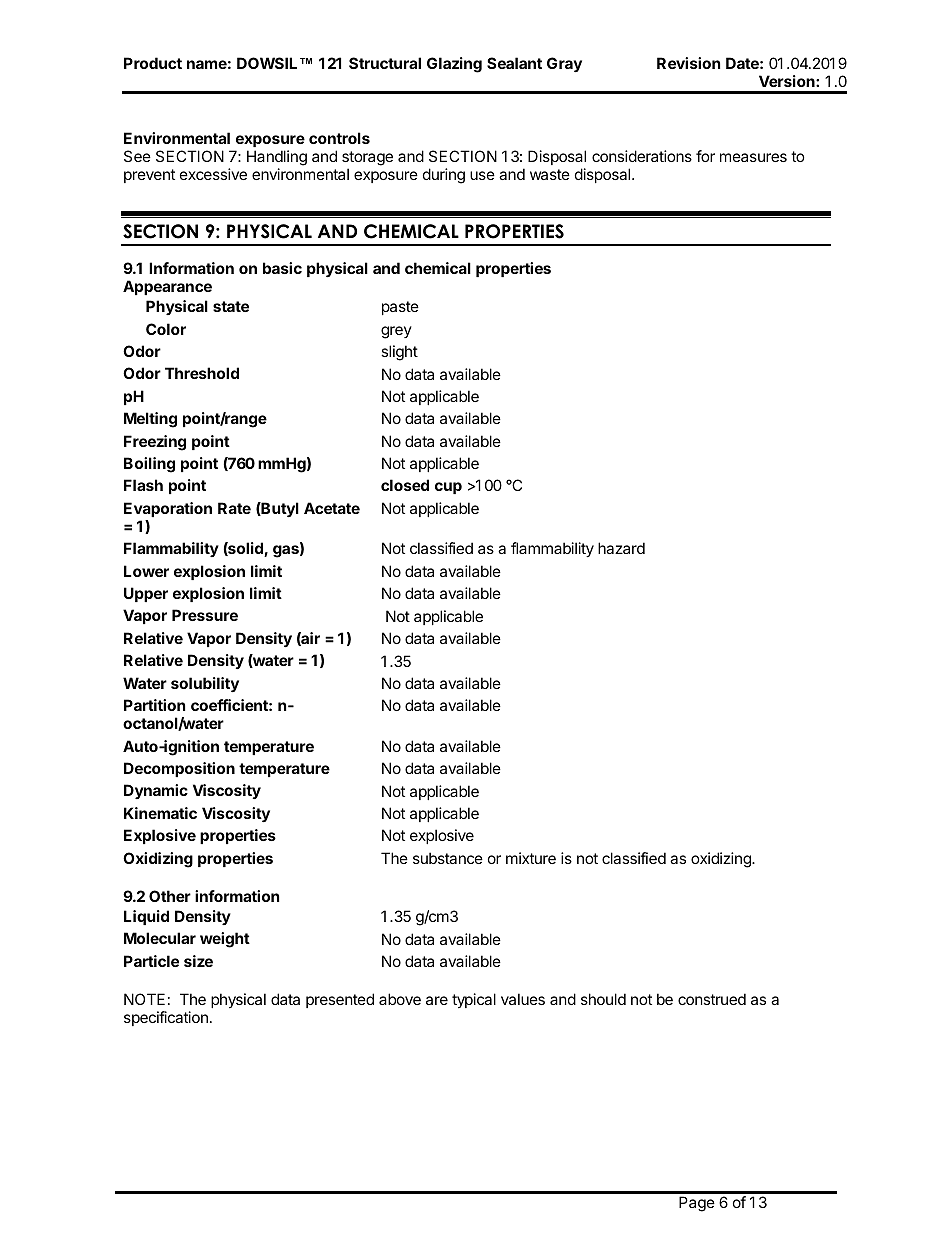  Describe the element at coordinates (454, 65) in the image. I see `Glazing` at that location.
